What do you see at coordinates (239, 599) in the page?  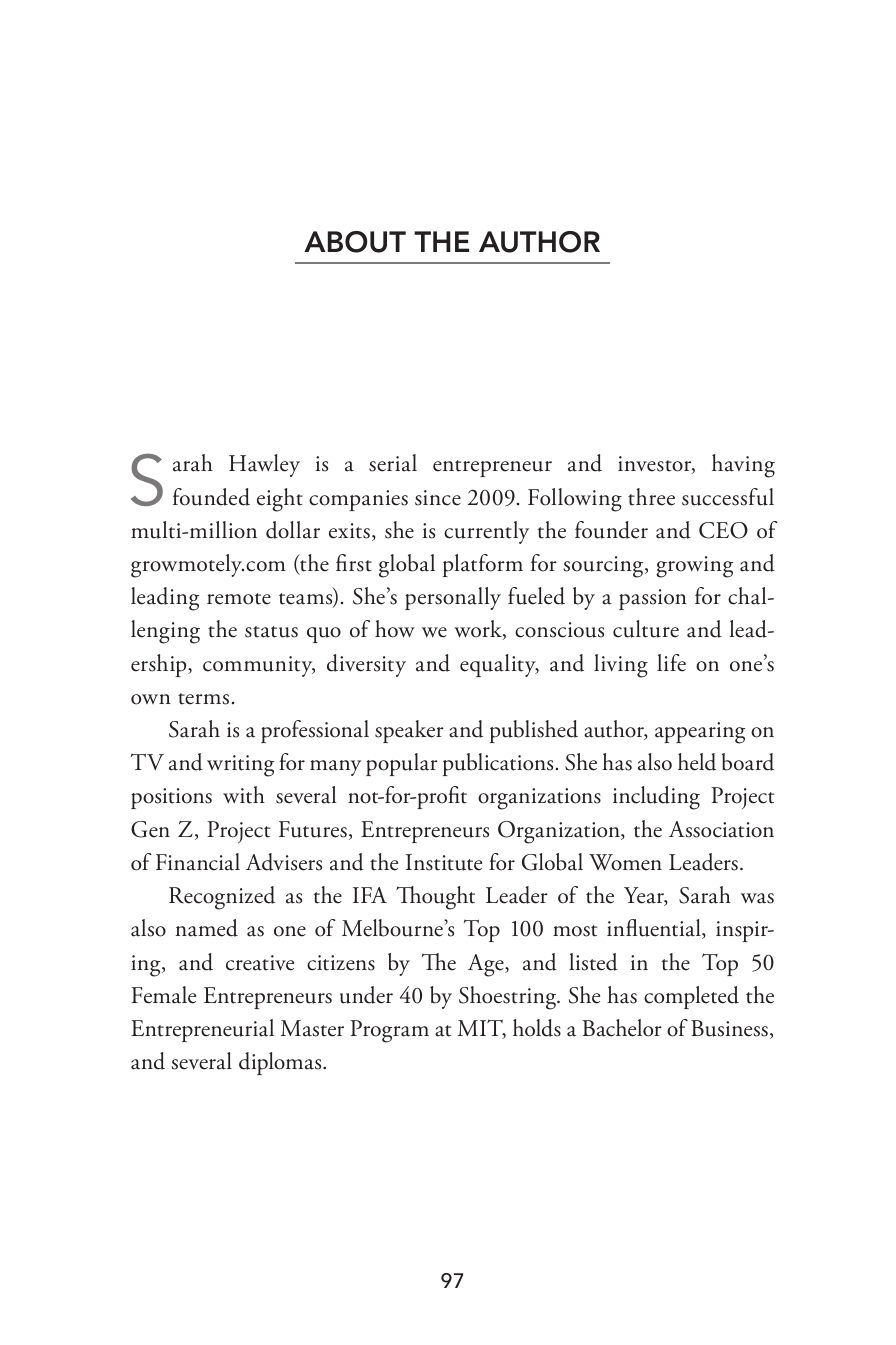 I see `remote` at bounding box center [239, 599].
